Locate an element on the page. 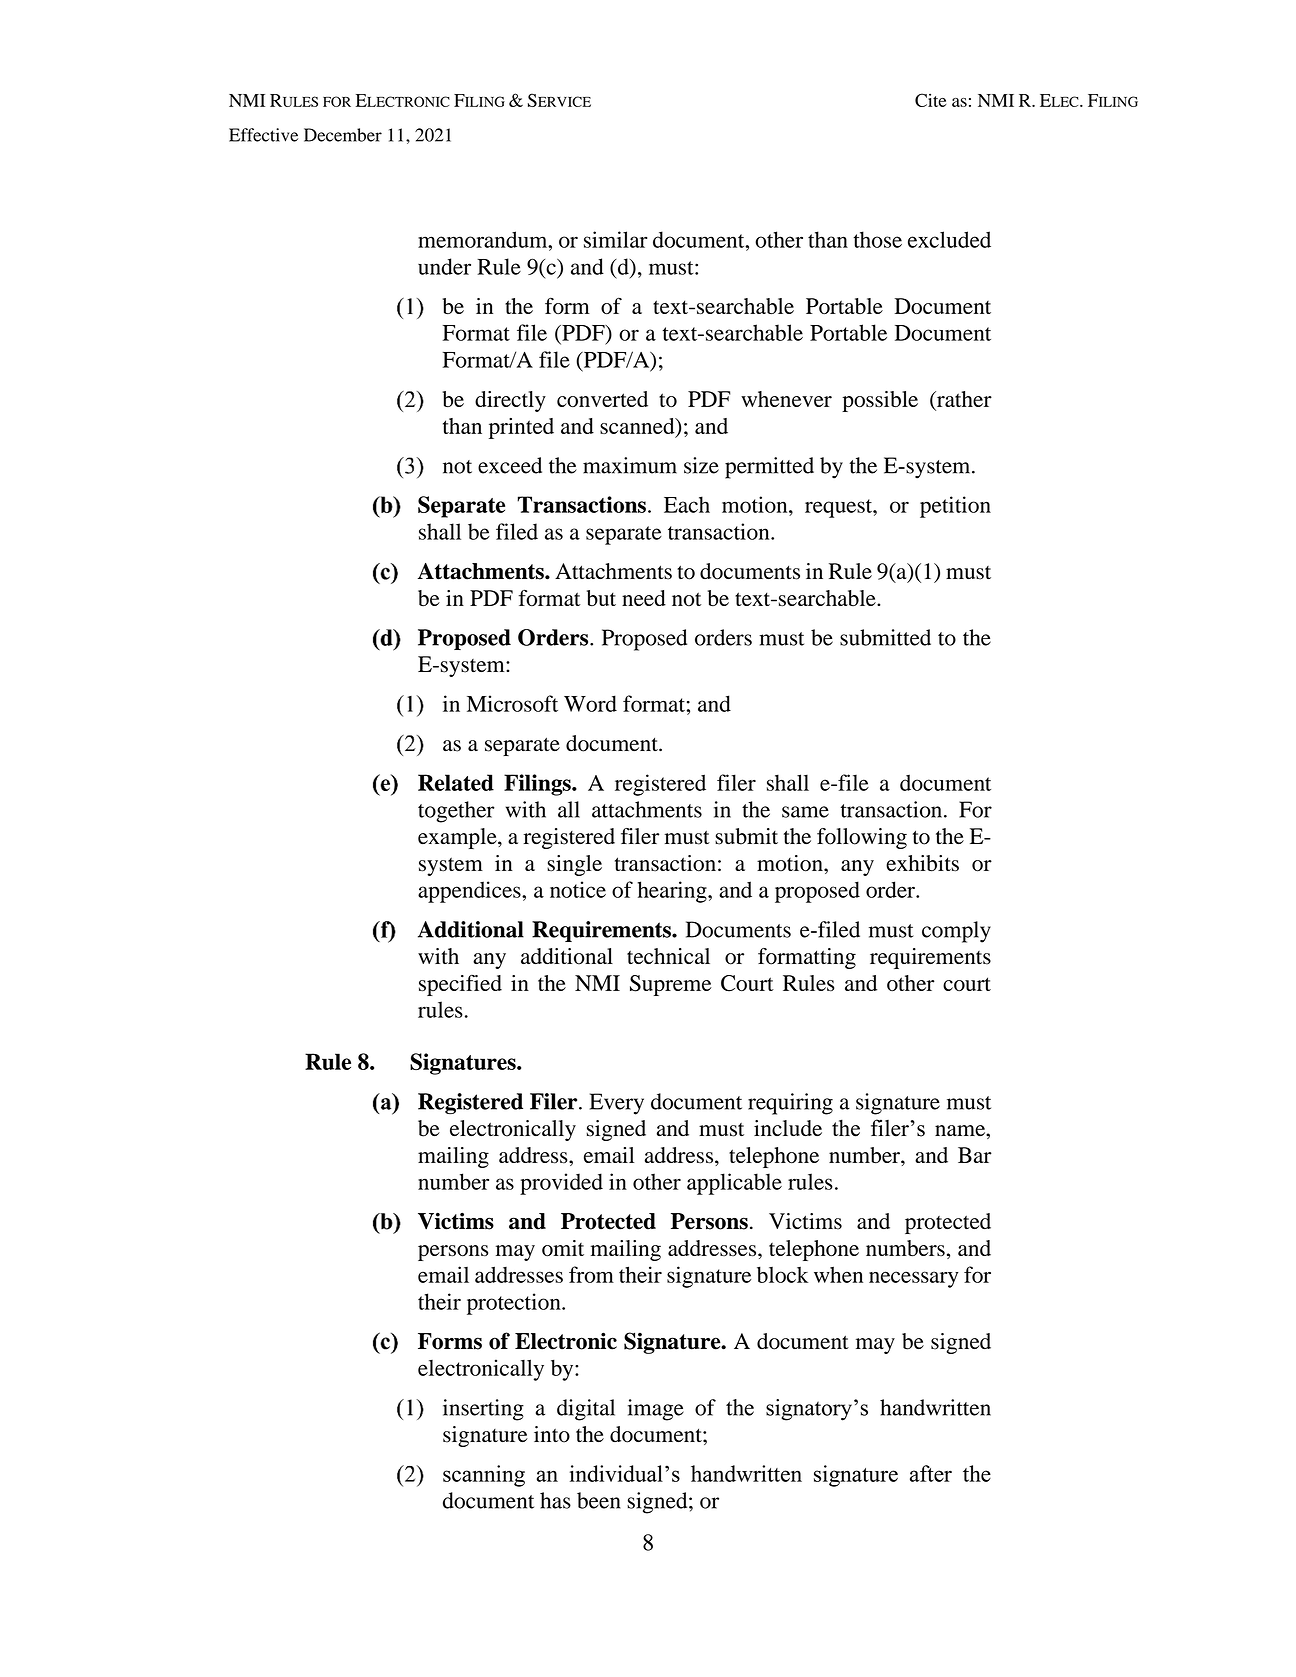  scanning is located at coordinates (484, 1476).
